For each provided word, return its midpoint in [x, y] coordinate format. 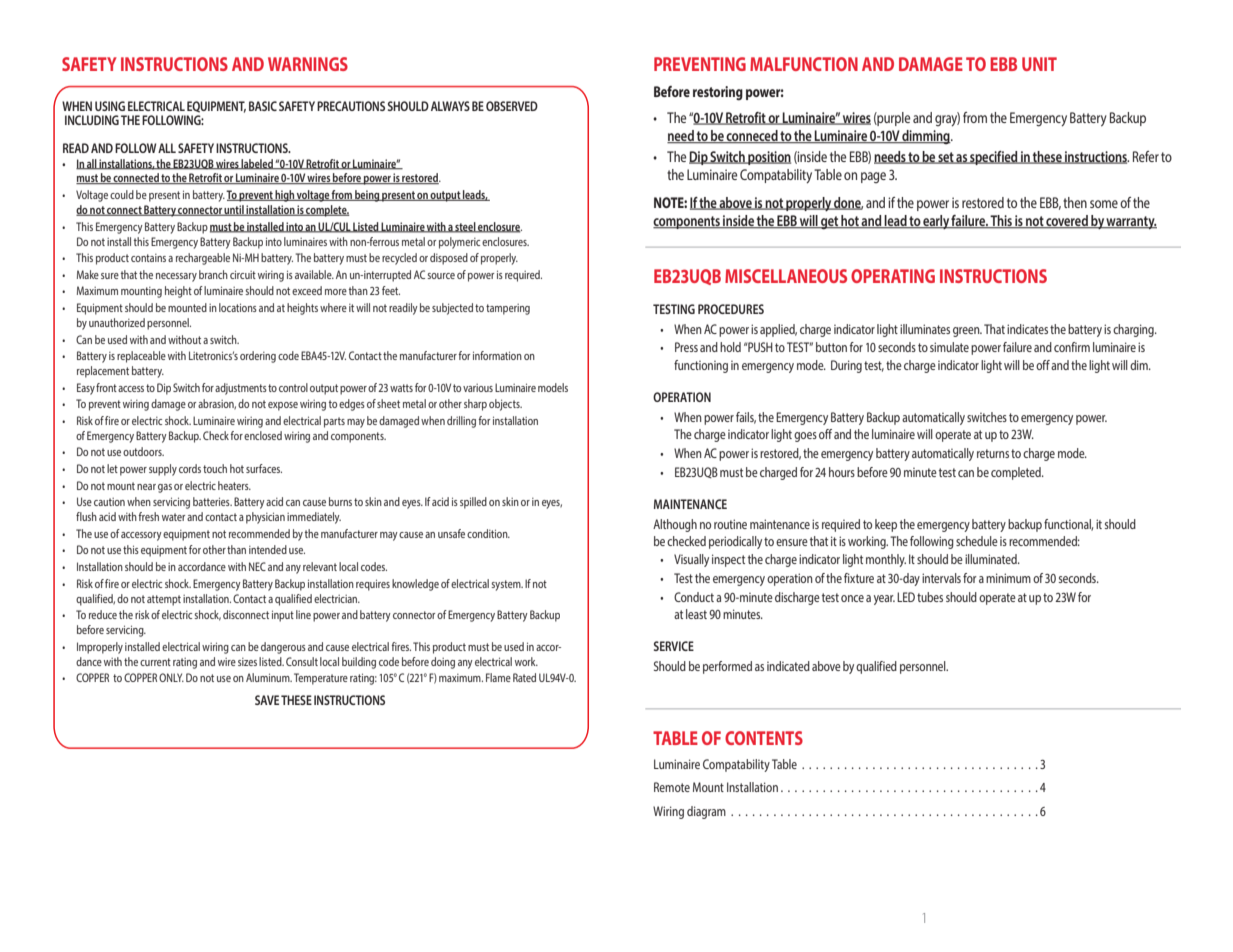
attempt [164, 600]
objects [505, 405]
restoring [718, 93]
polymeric [459, 243]
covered [1067, 222]
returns [993, 453]
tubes [930, 597]
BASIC [263, 106]
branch [213, 274]
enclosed [263, 435]
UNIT [1039, 64]
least [696, 614]
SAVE [267, 700]
